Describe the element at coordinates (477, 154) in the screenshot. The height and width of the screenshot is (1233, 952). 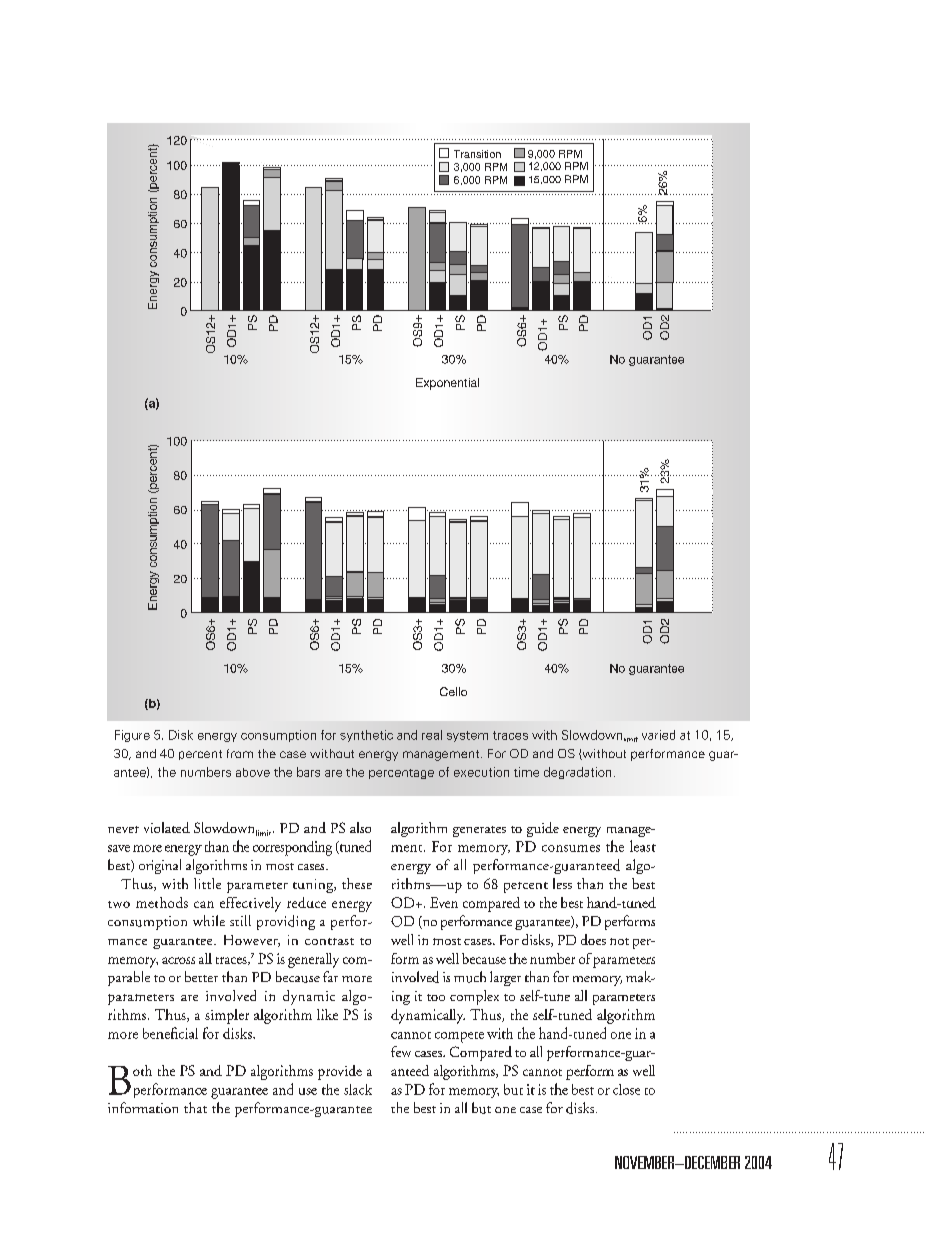
I see `Transition` at that location.
